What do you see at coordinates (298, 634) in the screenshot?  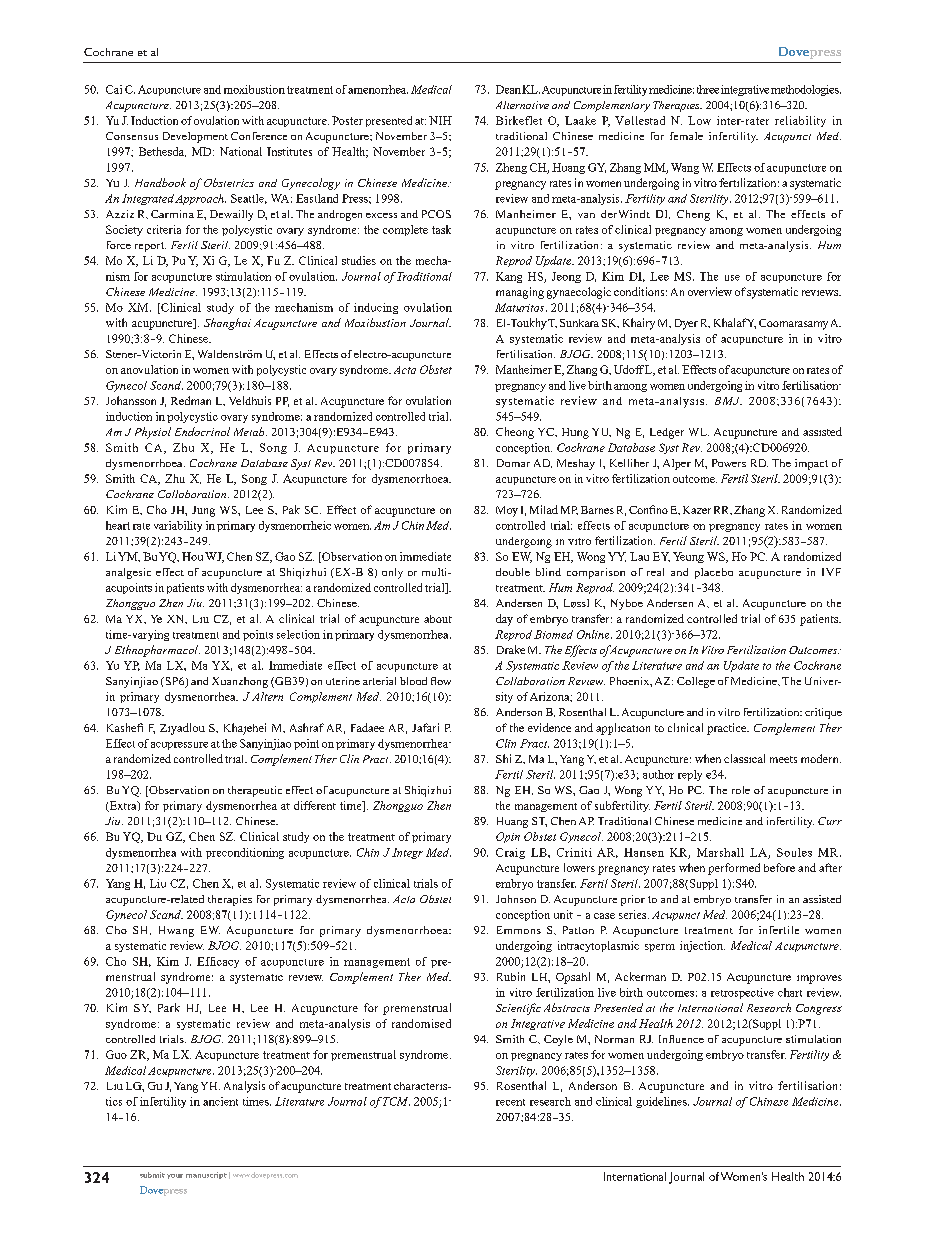 I see `selection` at bounding box center [298, 634].
